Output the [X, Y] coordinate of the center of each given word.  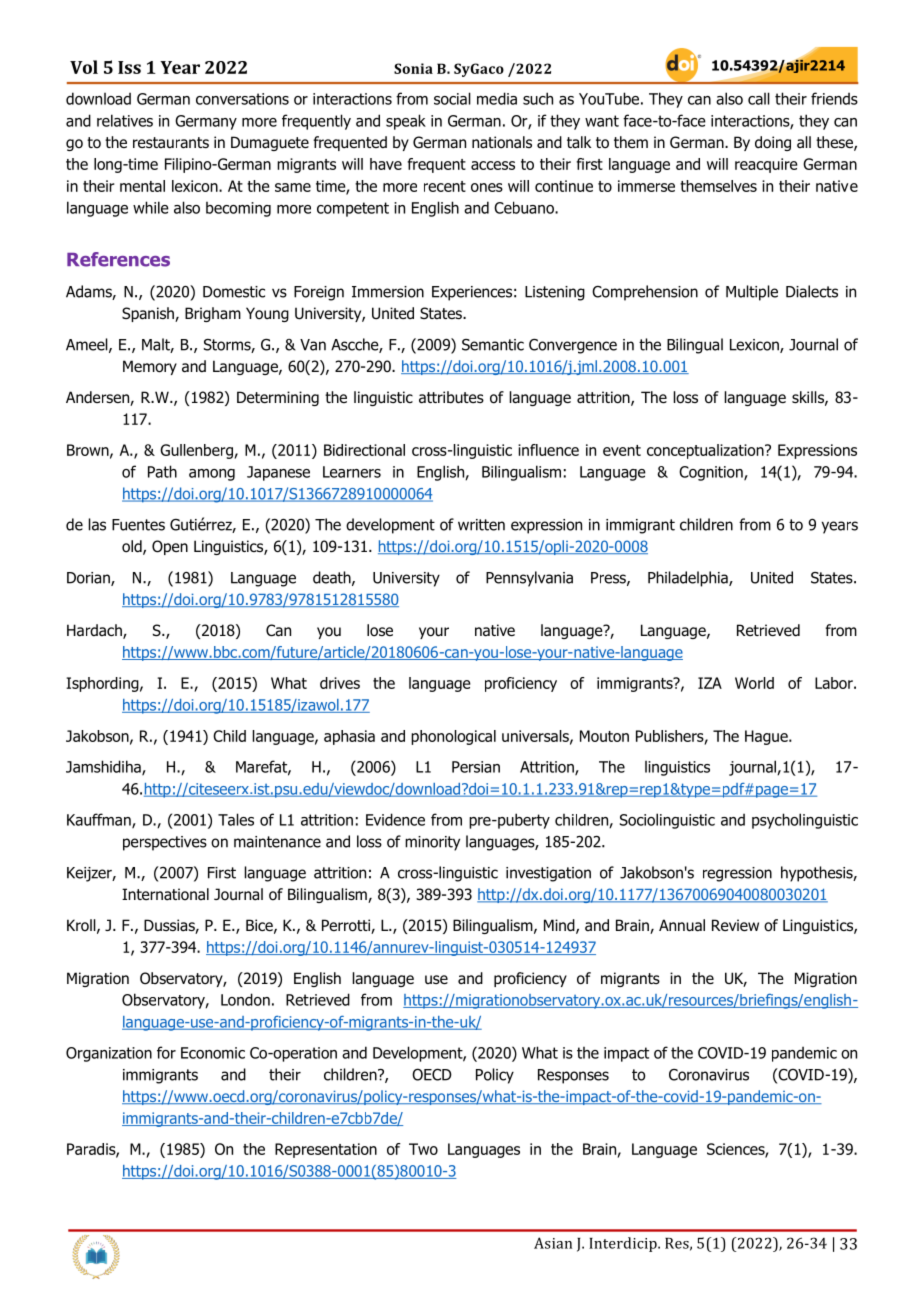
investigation [548, 874]
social [452, 98]
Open [170, 547]
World [754, 683]
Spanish [149, 314]
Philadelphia [689, 579]
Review [735, 925]
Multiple [752, 293]
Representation [326, 1150]
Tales [236, 819]
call [759, 98]
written [481, 525]
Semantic [493, 345]
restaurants [171, 143]
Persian [476, 767]
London [245, 999]
